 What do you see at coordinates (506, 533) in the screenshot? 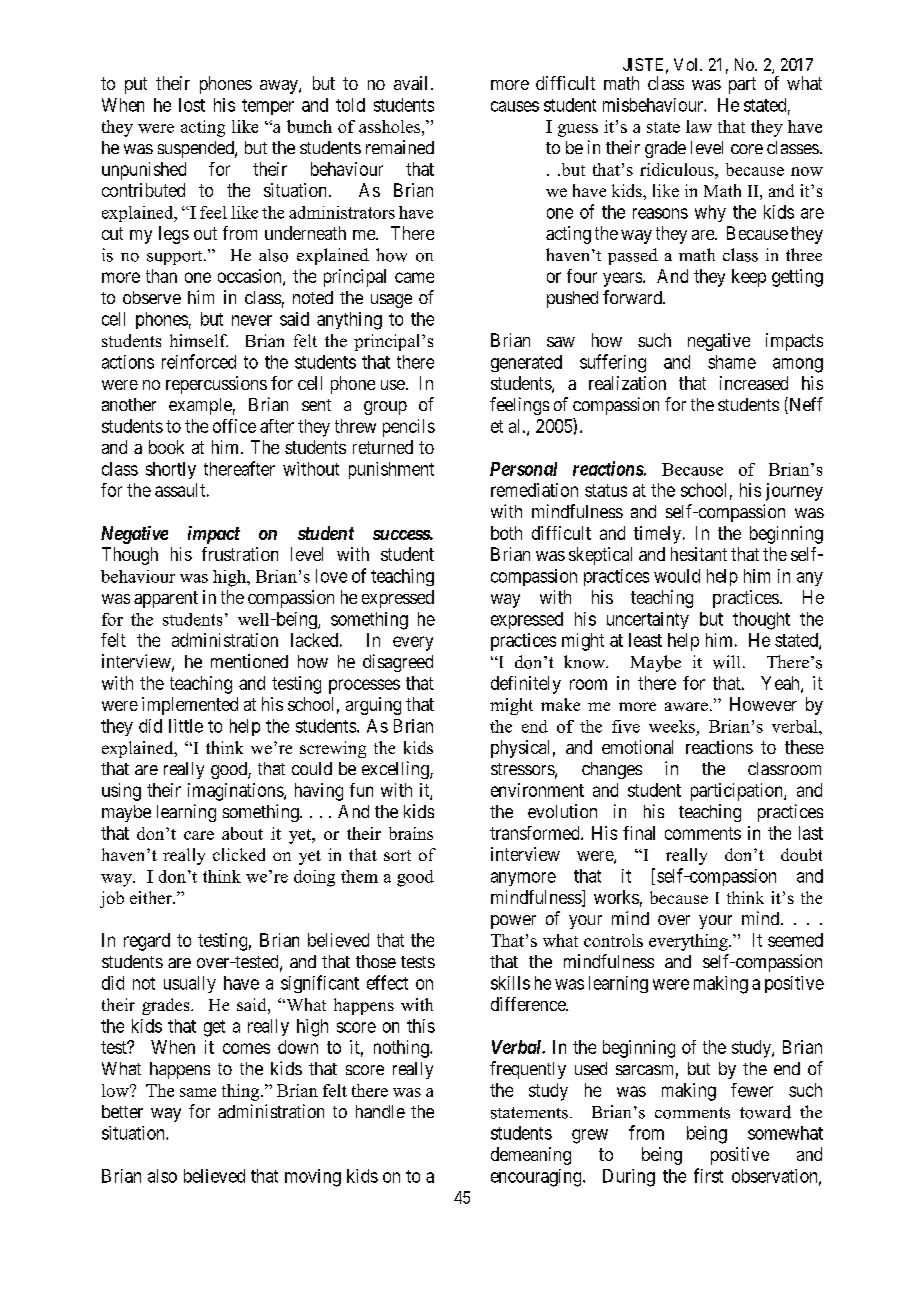
I see `both` at bounding box center [506, 533].
